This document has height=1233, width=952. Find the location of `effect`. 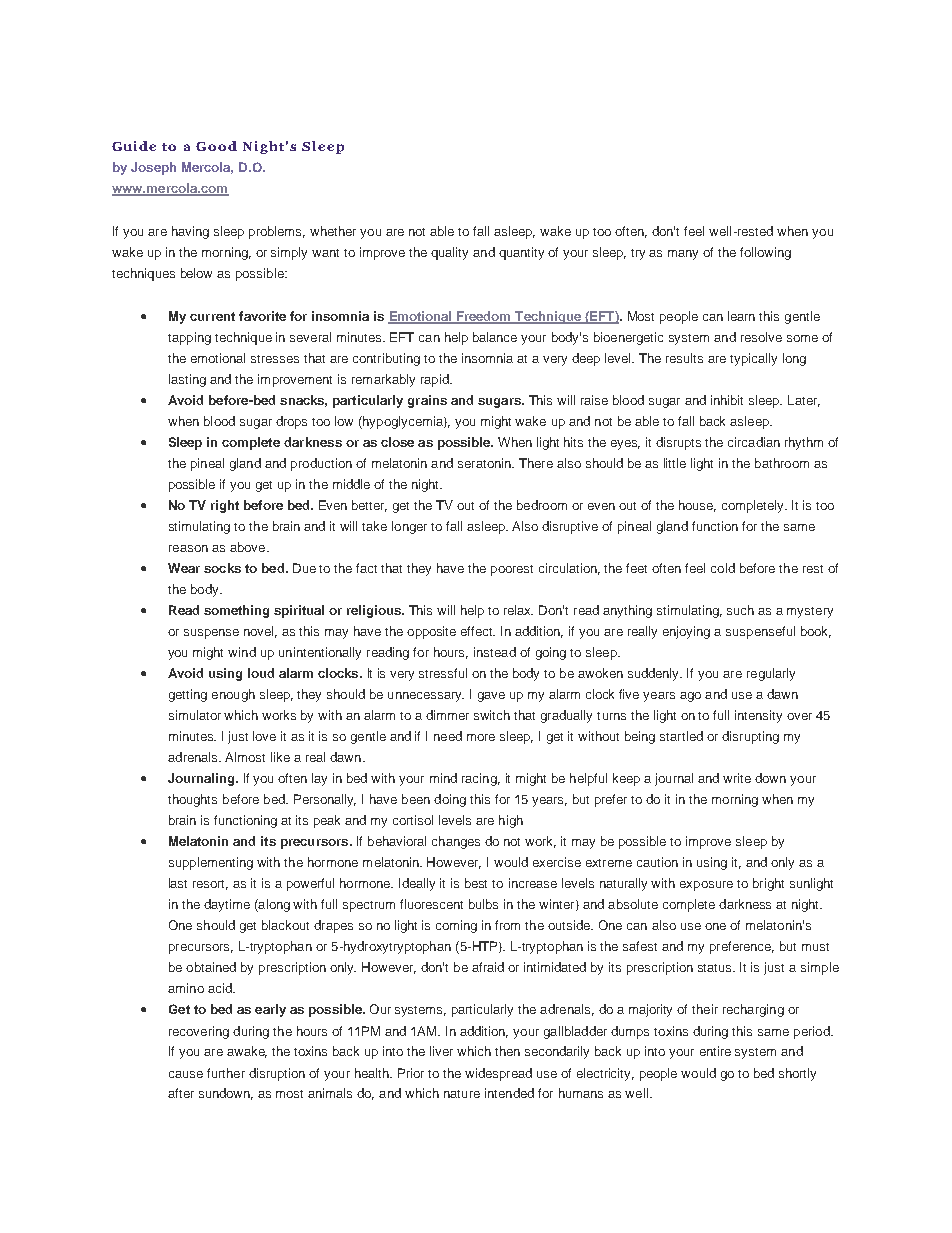

effect is located at coordinates (478, 631).
